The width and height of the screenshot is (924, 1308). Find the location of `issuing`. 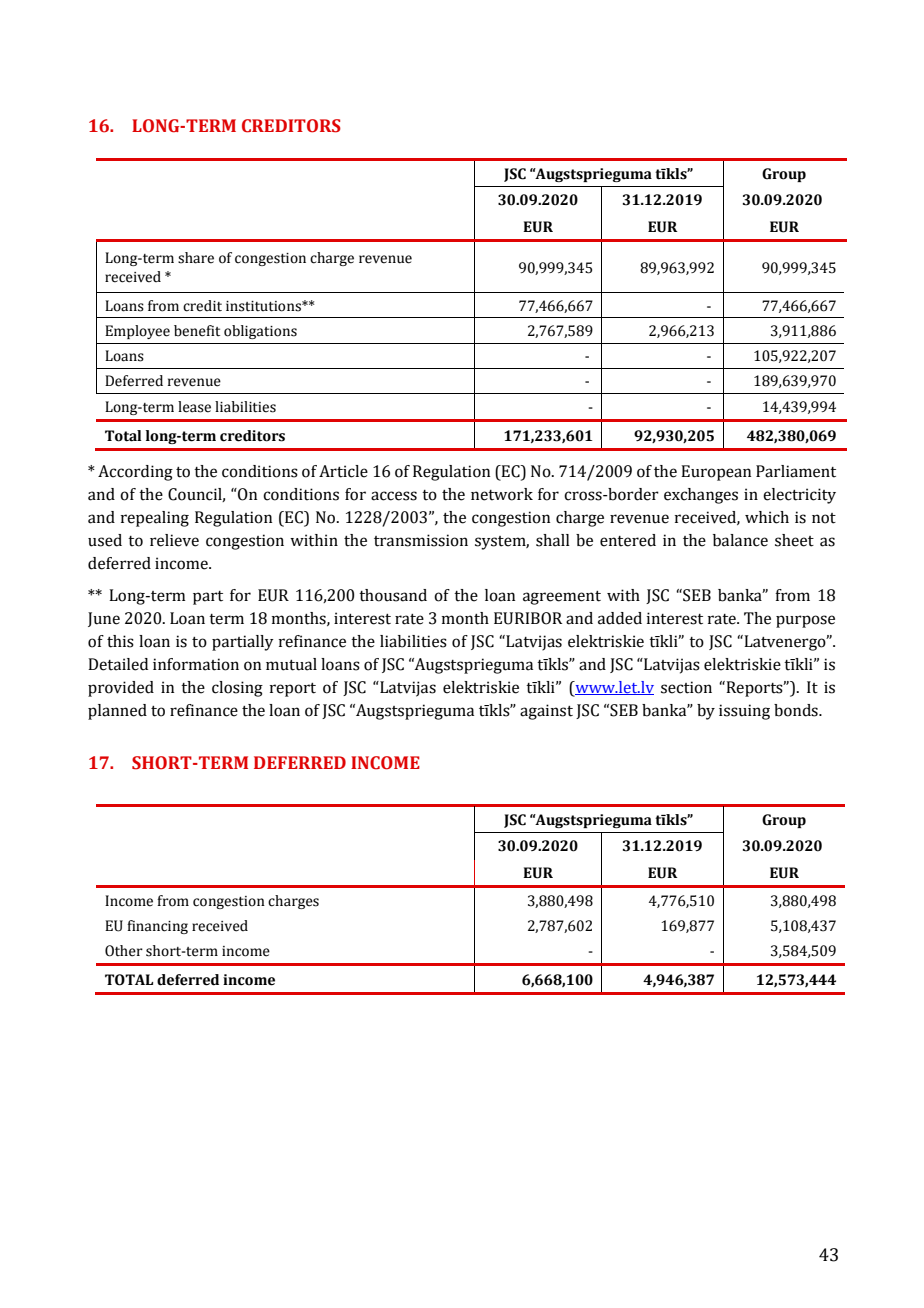

issuing is located at coordinates (744, 712).
